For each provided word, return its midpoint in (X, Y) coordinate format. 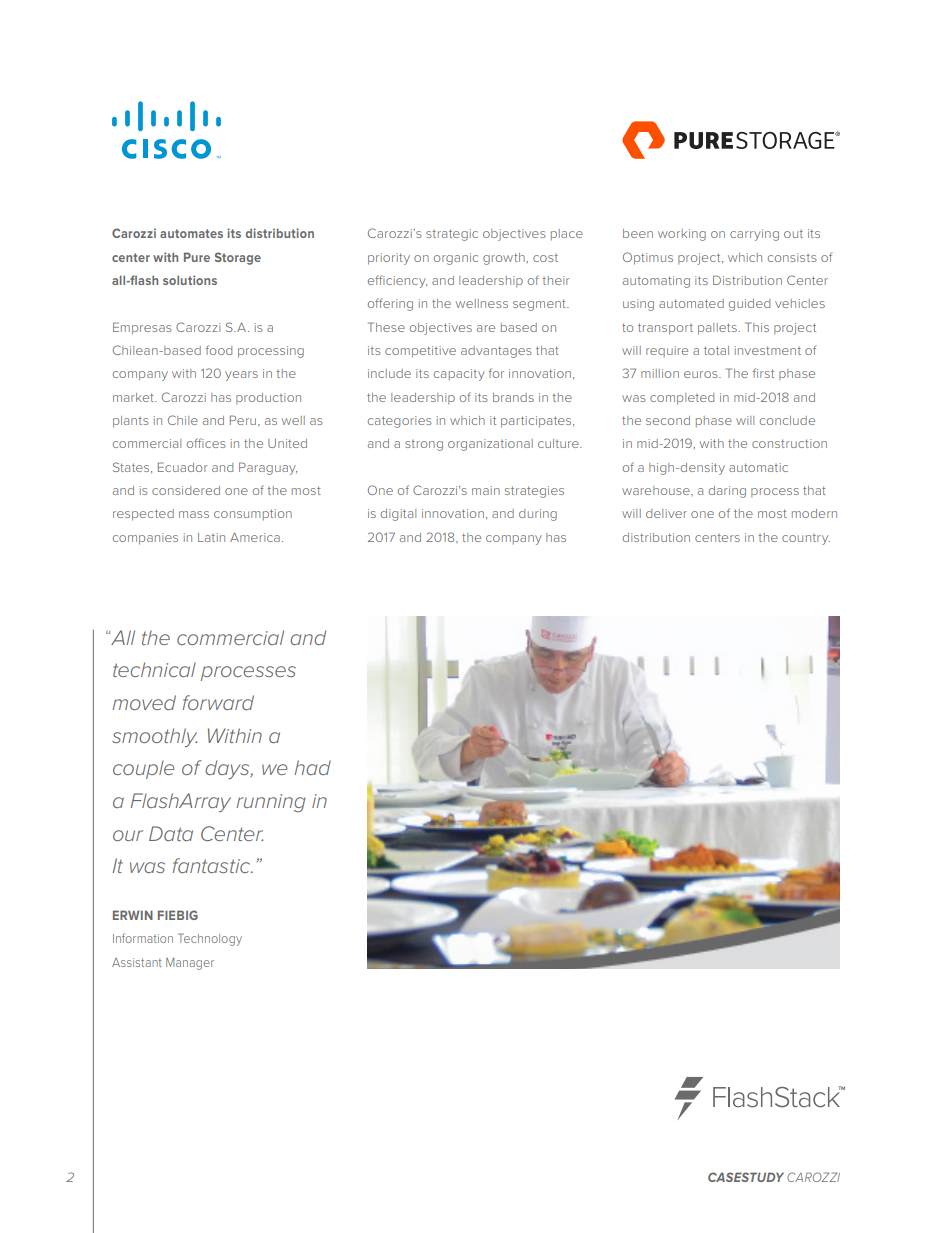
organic (456, 259)
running (270, 803)
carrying (754, 235)
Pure (197, 257)
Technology (210, 939)
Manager (190, 964)
